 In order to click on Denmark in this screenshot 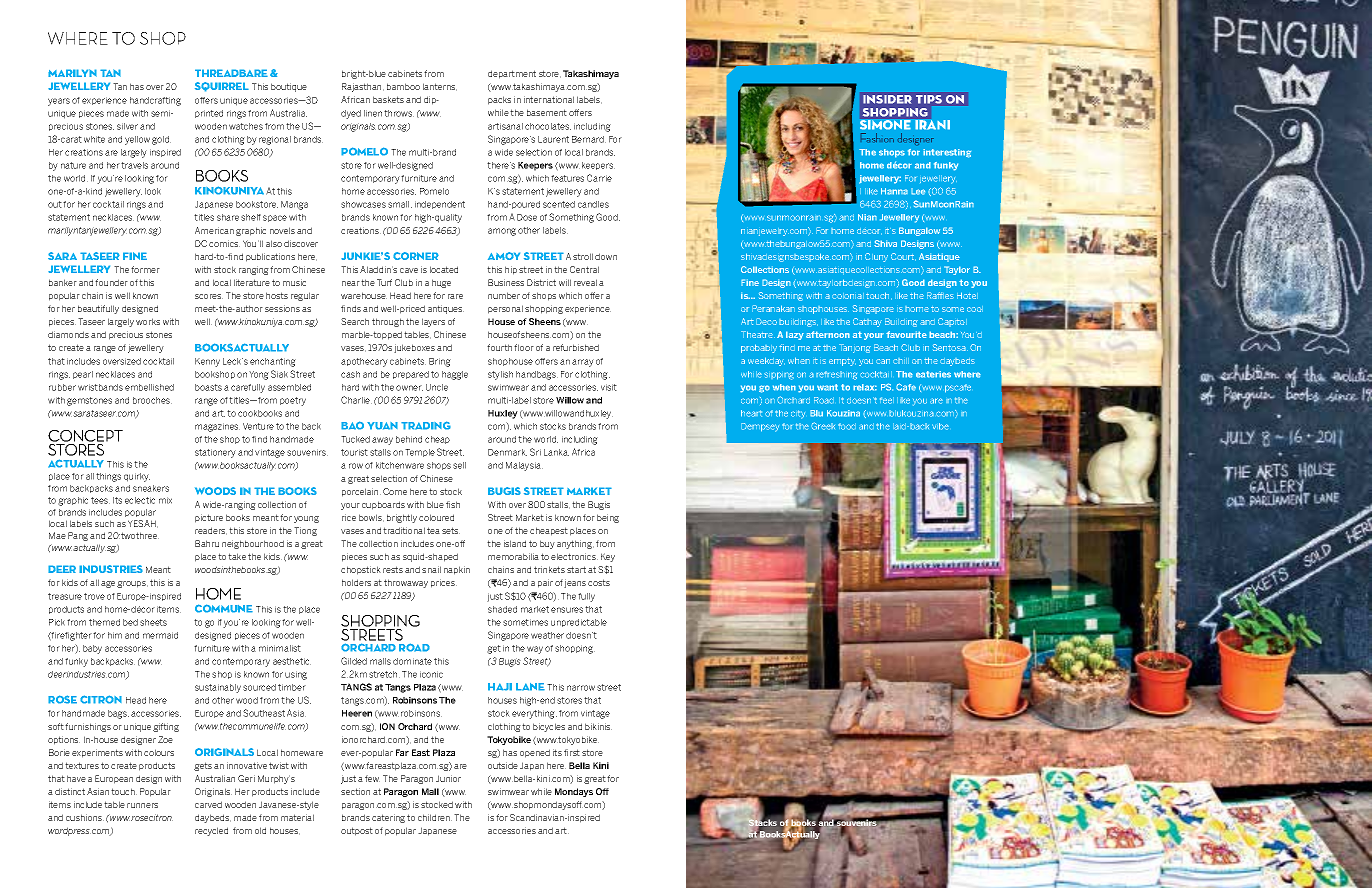, I will do `click(507, 452)`.
